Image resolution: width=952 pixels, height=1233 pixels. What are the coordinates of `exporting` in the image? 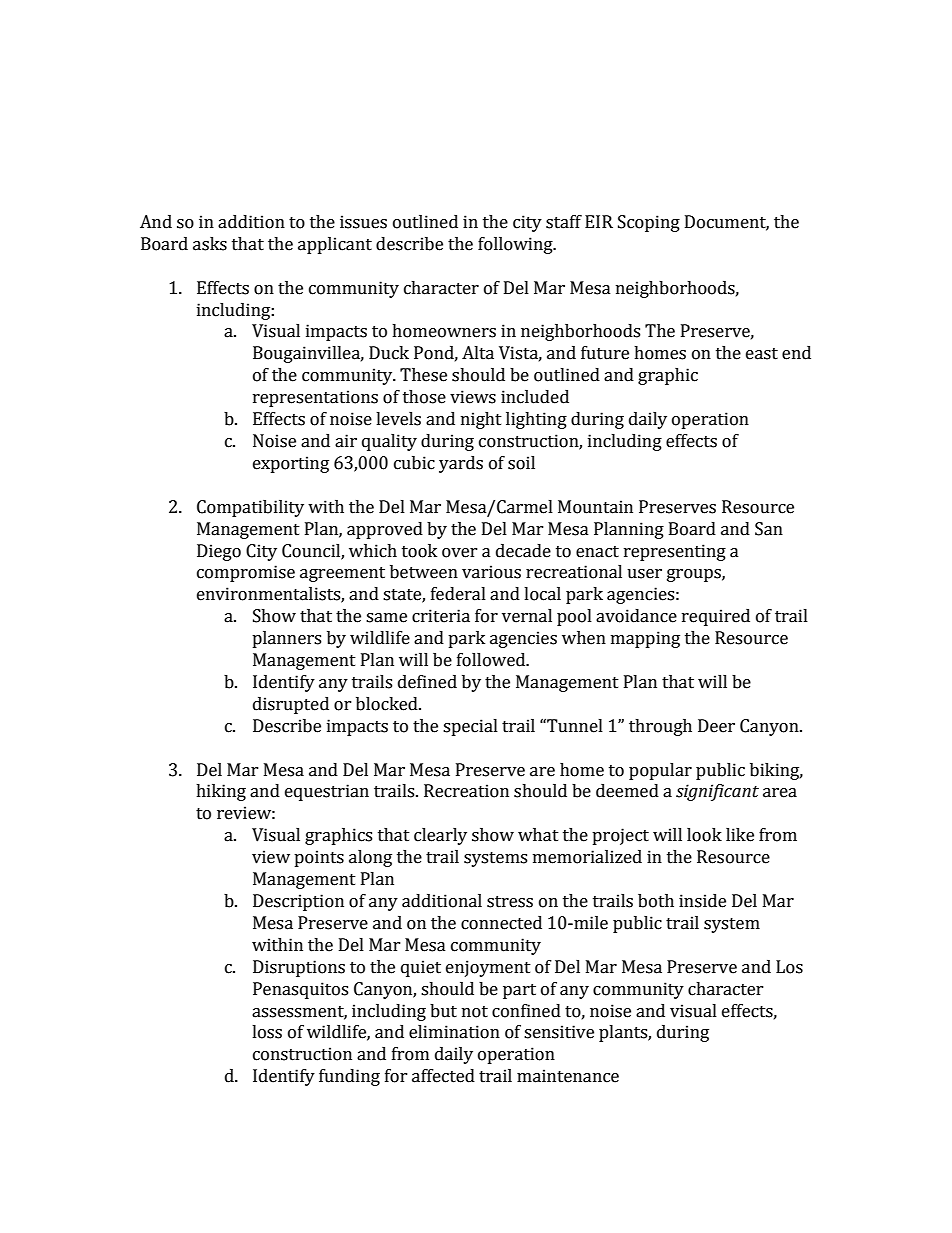 It's located at (291, 464).
